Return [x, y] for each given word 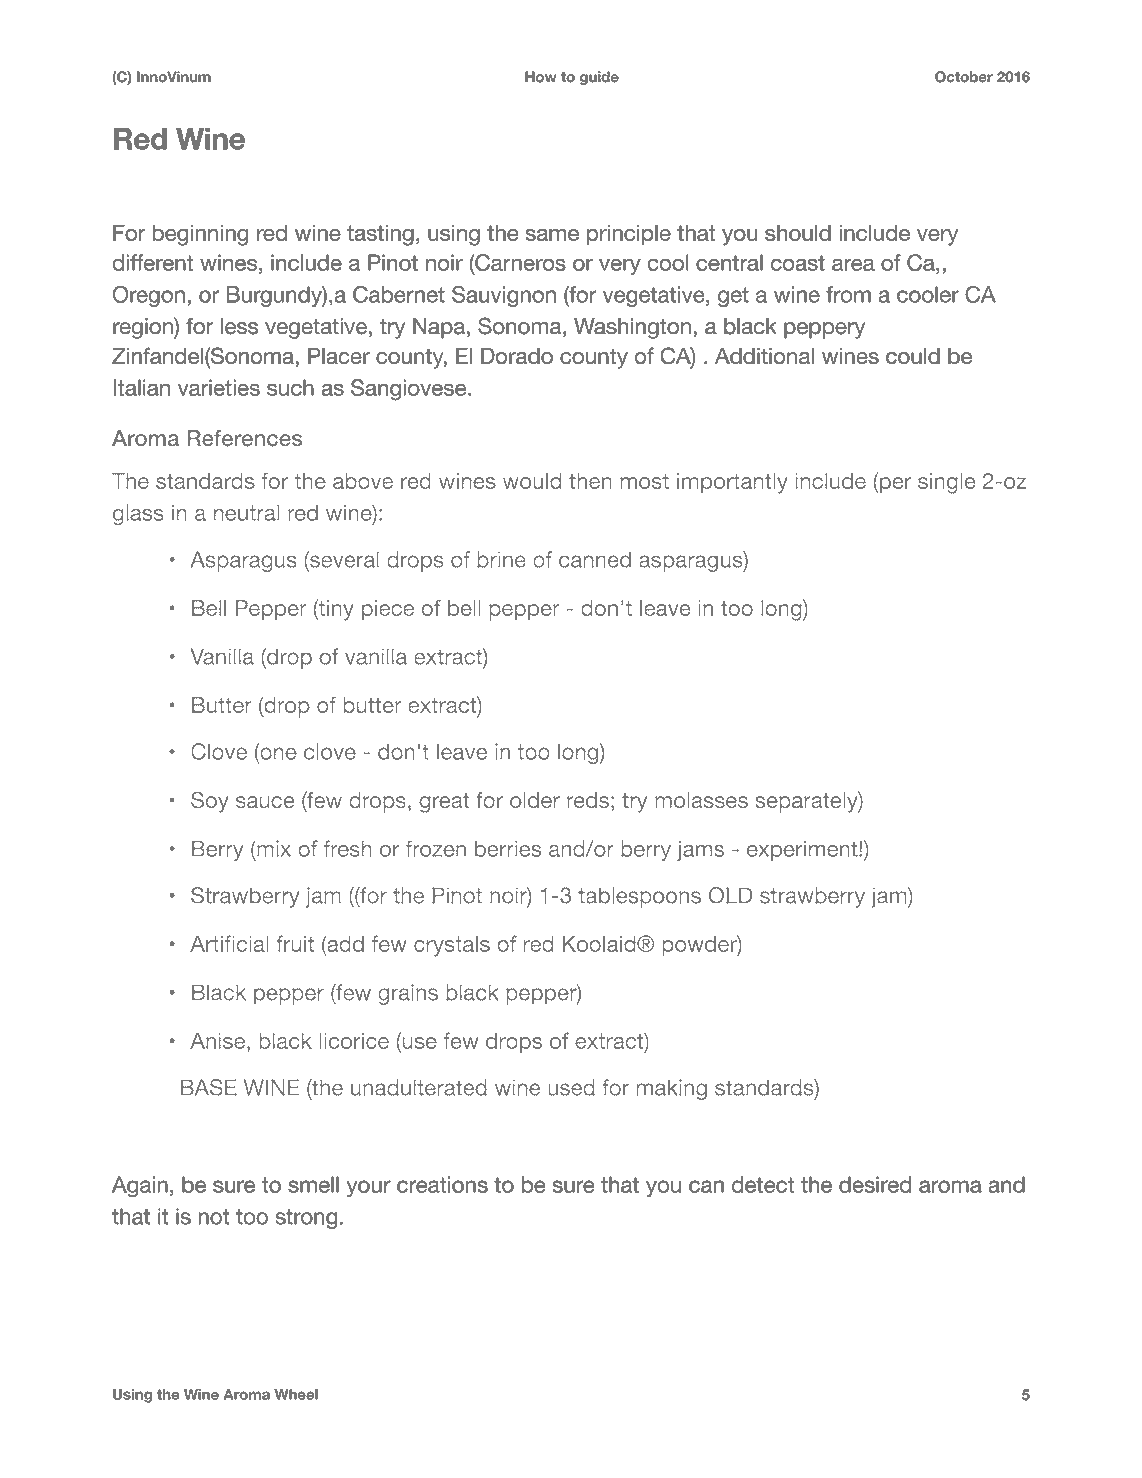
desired [875, 1184]
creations [442, 1184]
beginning [200, 235]
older [535, 800]
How [541, 77]
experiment [803, 850]
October [964, 77]
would [532, 481]
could [913, 356]
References [245, 438]
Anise [217, 1041]
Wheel [296, 1394]
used [571, 1087]
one [277, 753]
